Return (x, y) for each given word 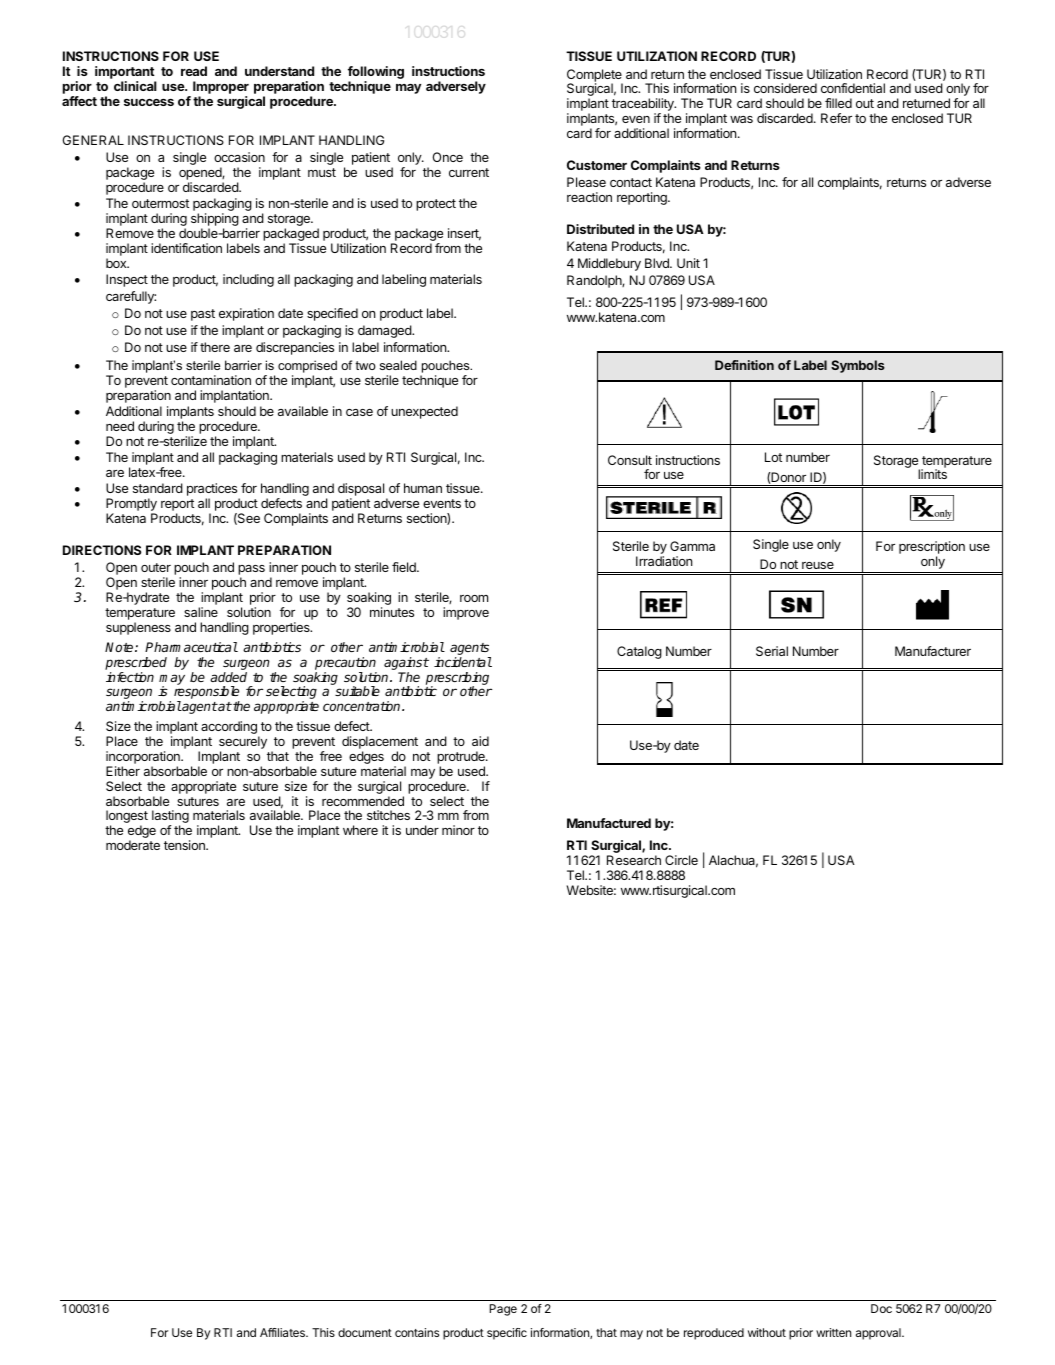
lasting (170, 818)
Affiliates (283, 1332)
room (474, 598)
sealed (398, 365)
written (833, 1332)
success (149, 102)
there (215, 347)
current (469, 172)
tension (185, 845)
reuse (818, 565)
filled (838, 103)
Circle (681, 860)
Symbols (858, 366)
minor (458, 830)
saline (201, 612)
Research (634, 860)
